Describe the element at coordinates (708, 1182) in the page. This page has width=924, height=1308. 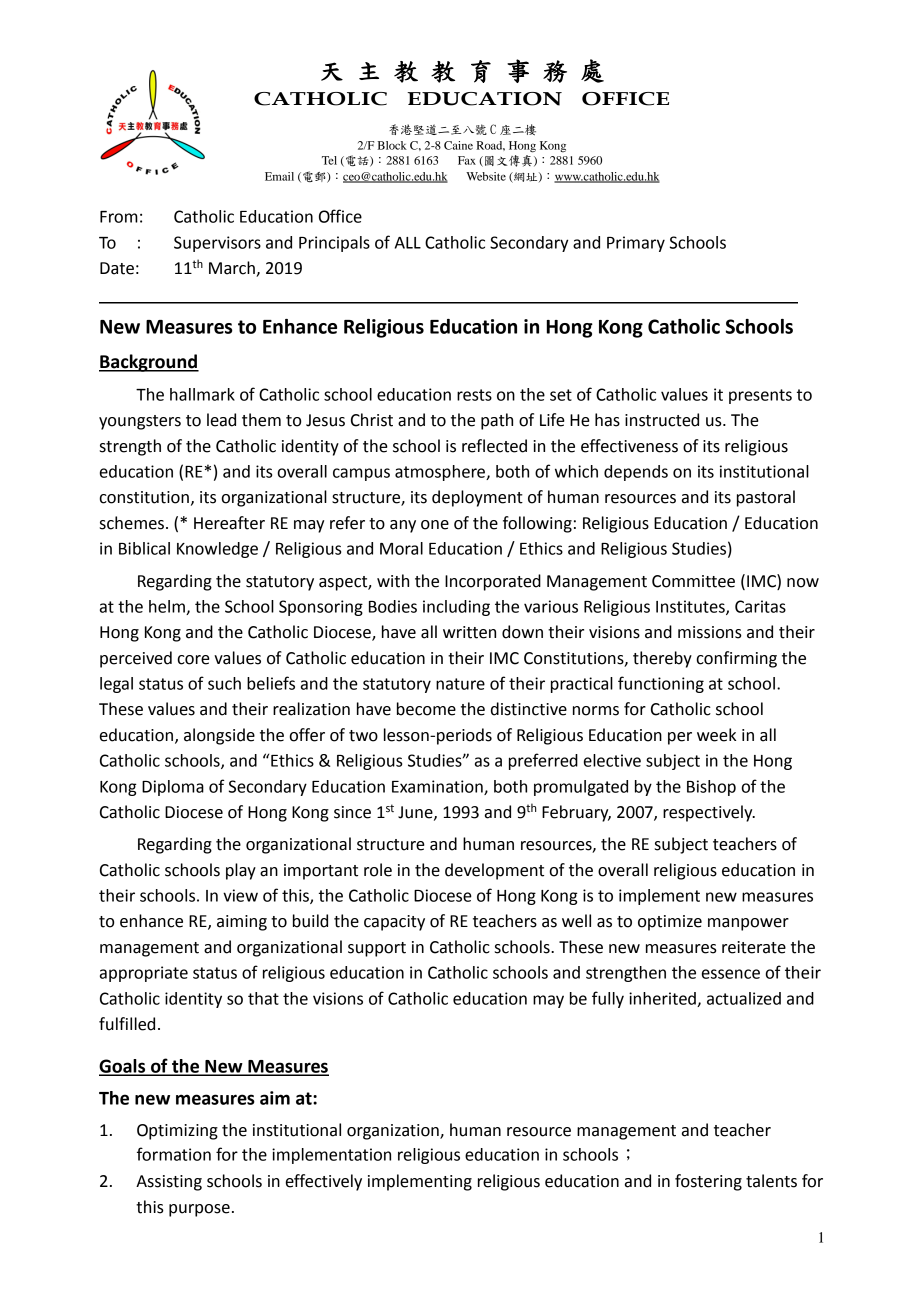
I see `fostering` at that location.
